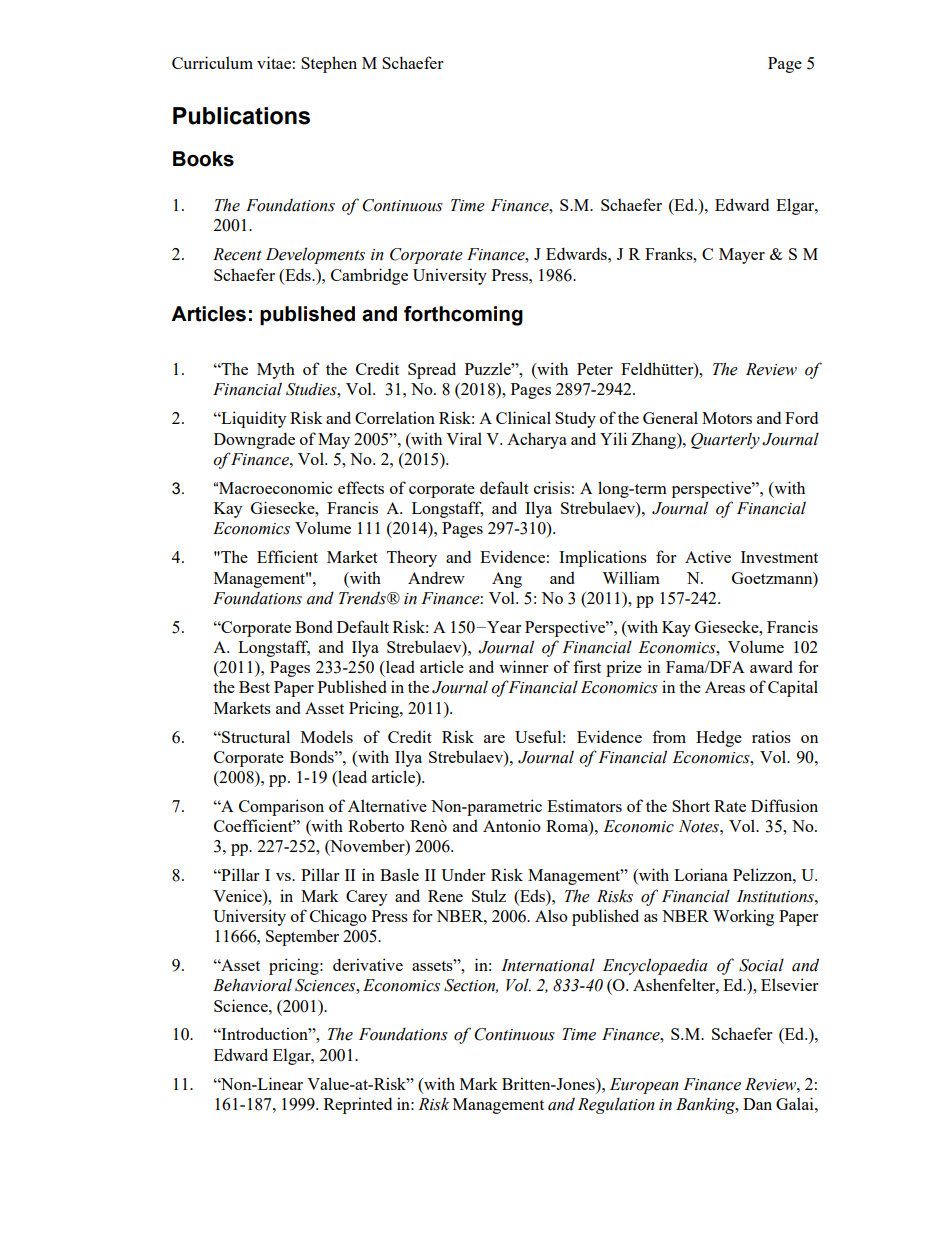  I want to click on Publications, so click(241, 116).
